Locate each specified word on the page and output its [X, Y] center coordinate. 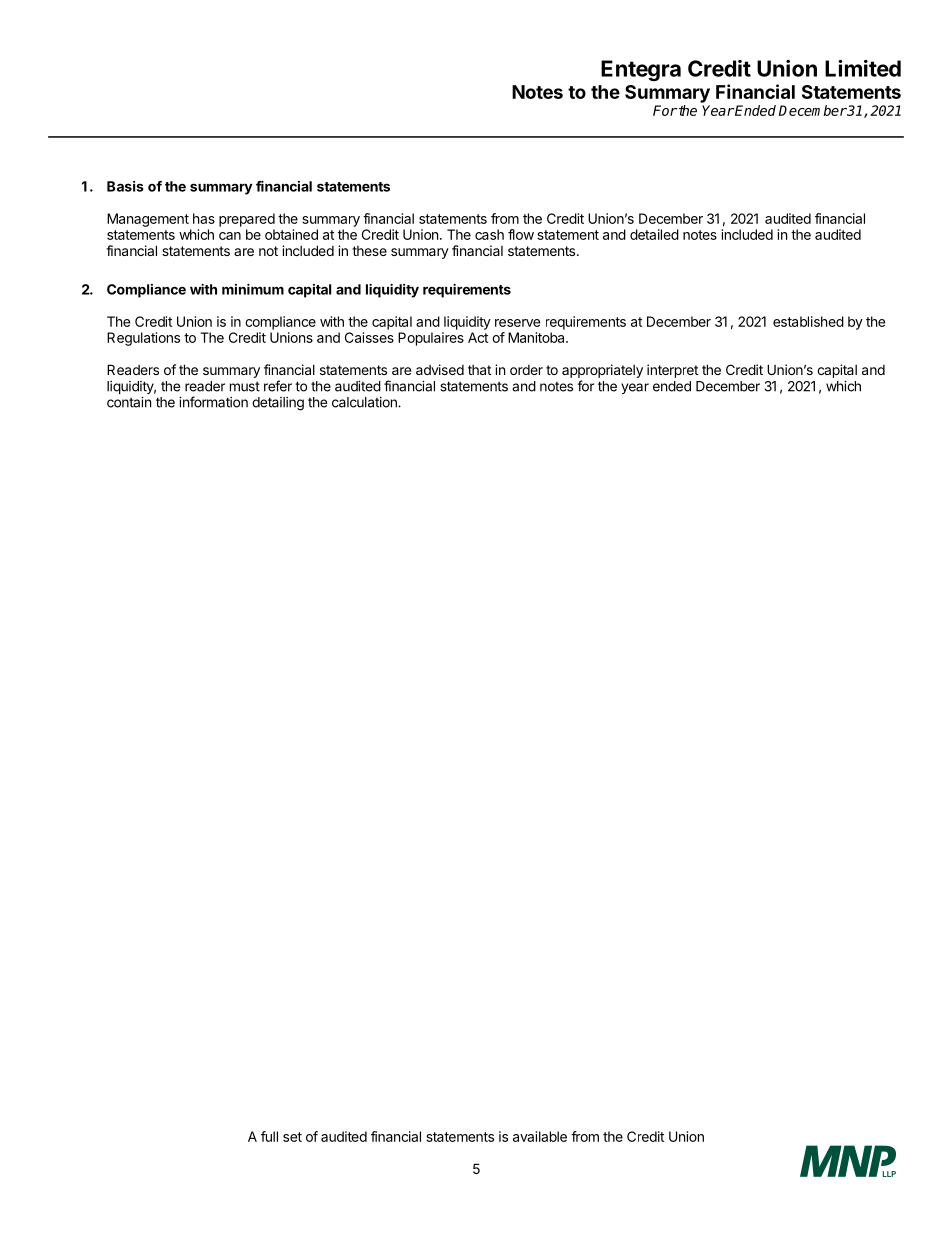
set [292, 1137]
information [213, 402]
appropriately [602, 371]
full [269, 1136]
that [479, 370]
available [540, 1136]
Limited [863, 68]
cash [489, 234]
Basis [125, 186]
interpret [672, 371]
